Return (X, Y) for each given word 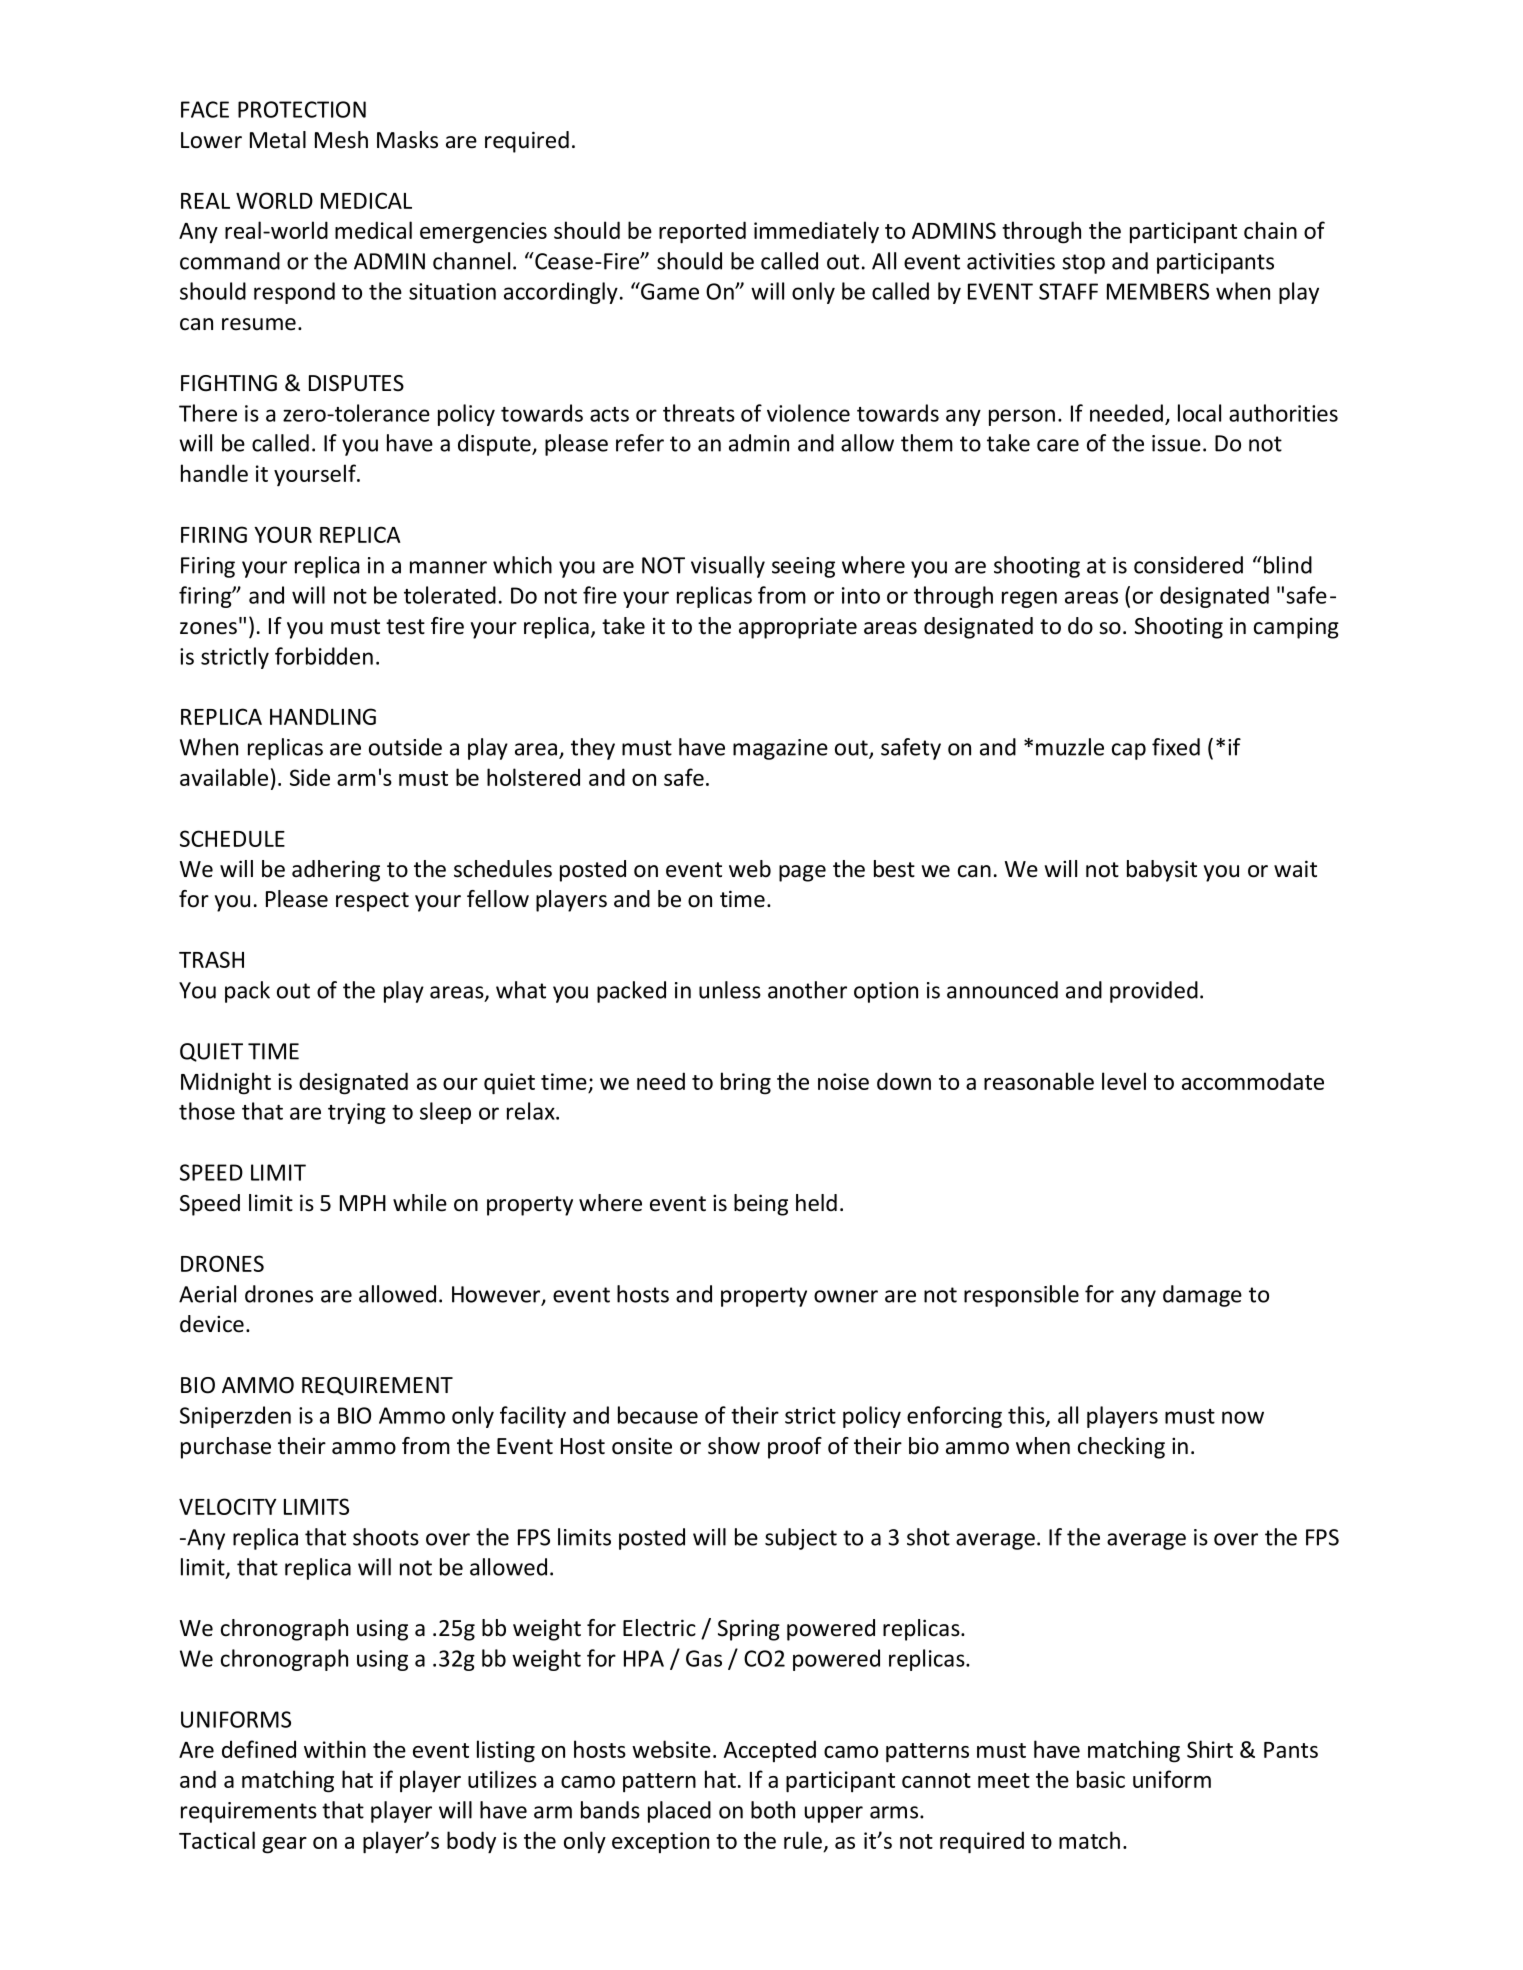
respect (372, 902)
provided (1154, 992)
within (335, 1749)
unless (730, 990)
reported (702, 232)
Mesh (341, 140)
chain (1270, 230)
